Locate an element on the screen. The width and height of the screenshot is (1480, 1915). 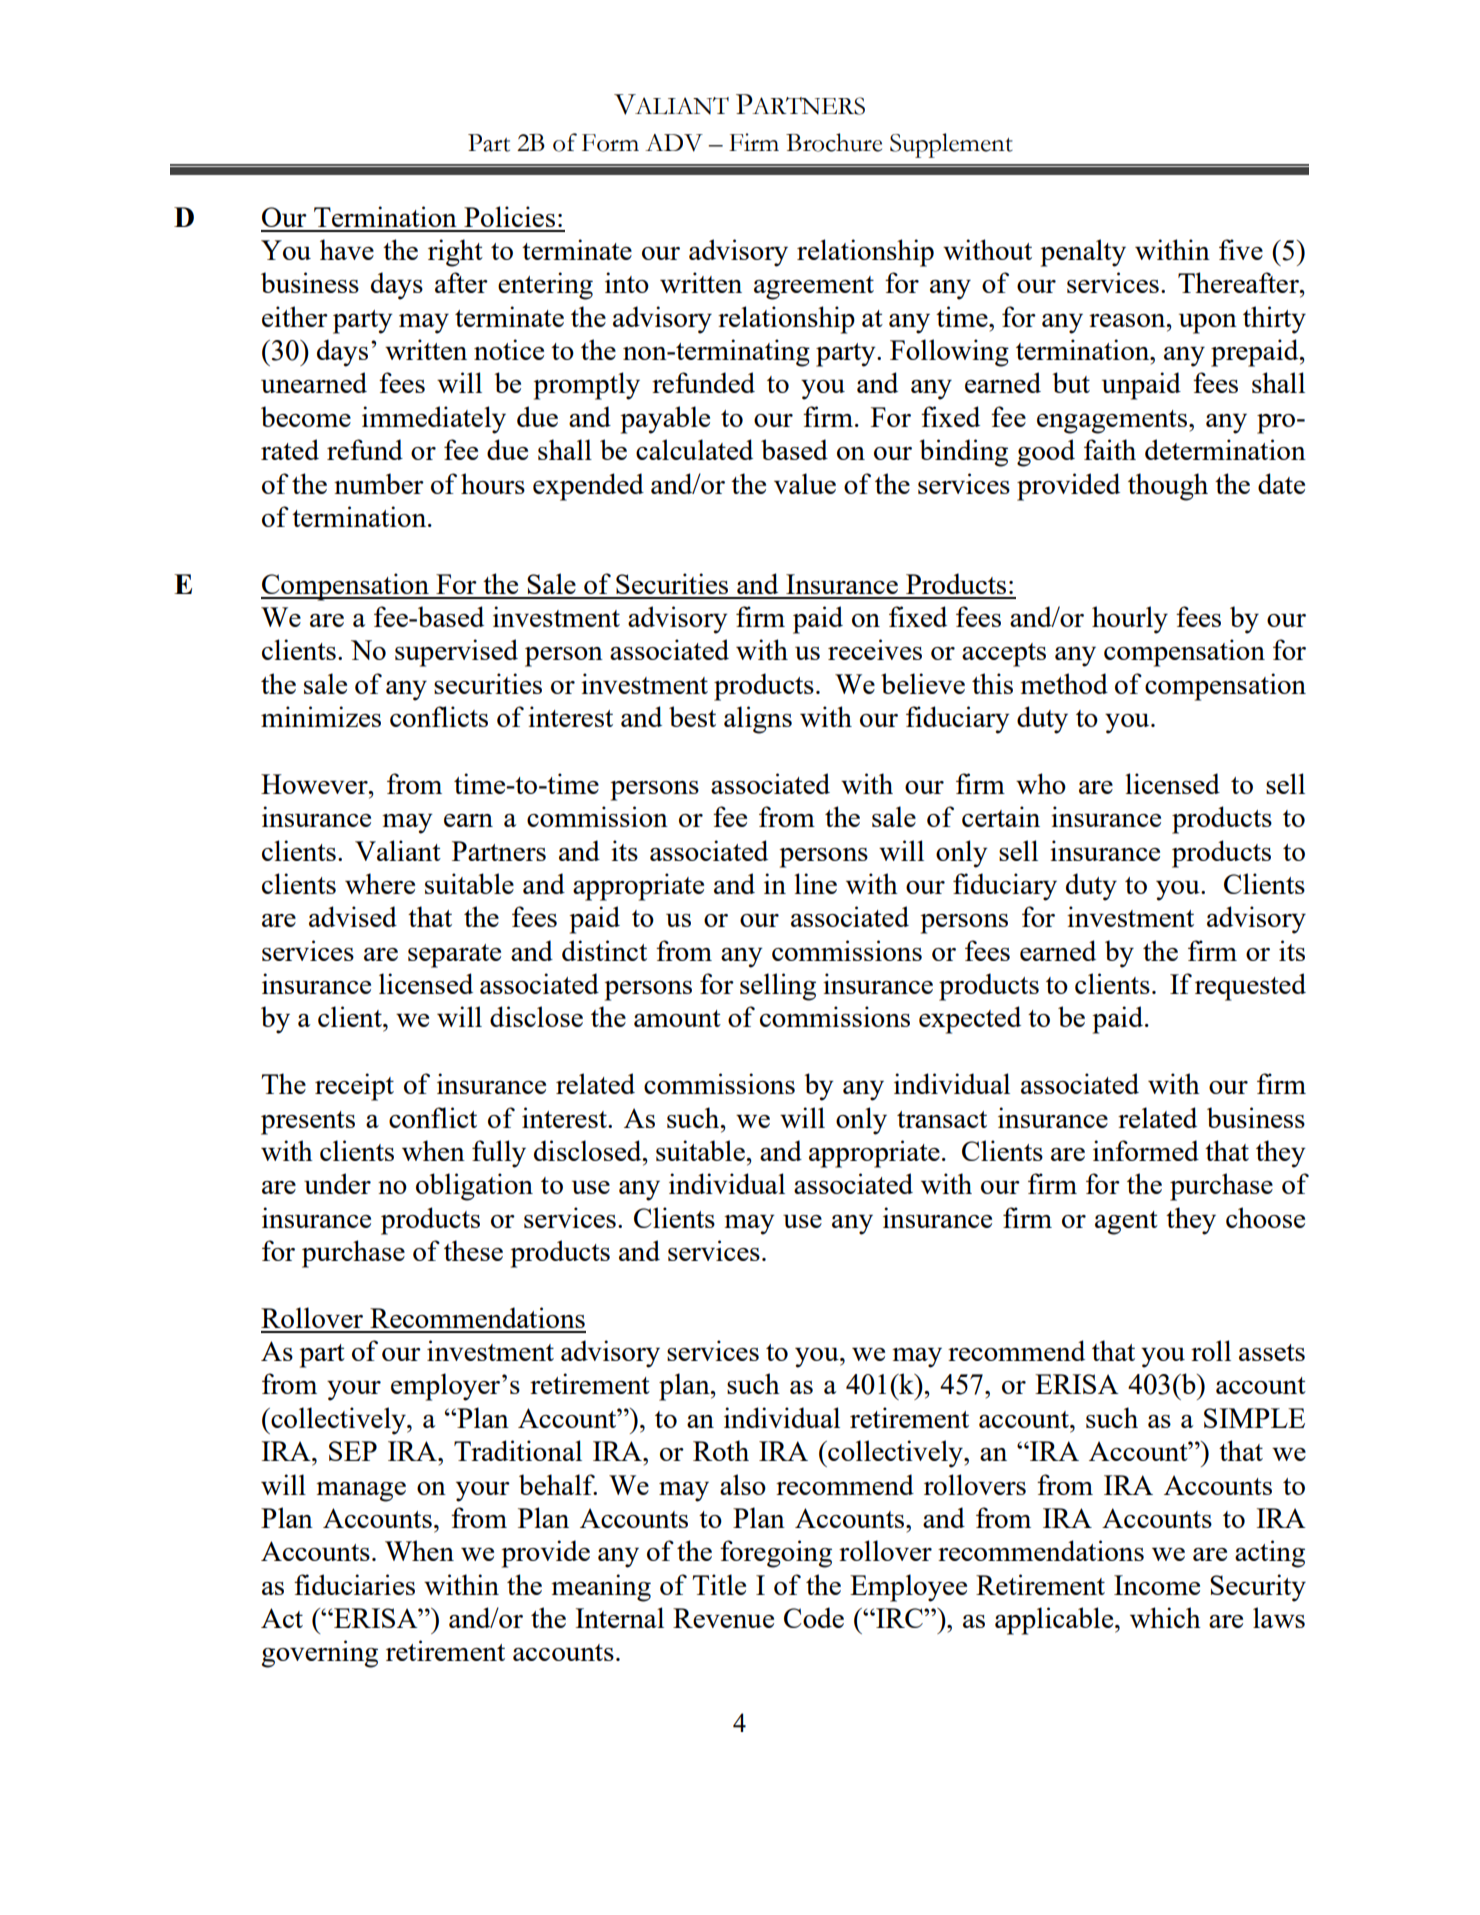
right is located at coordinates (455, 253).
